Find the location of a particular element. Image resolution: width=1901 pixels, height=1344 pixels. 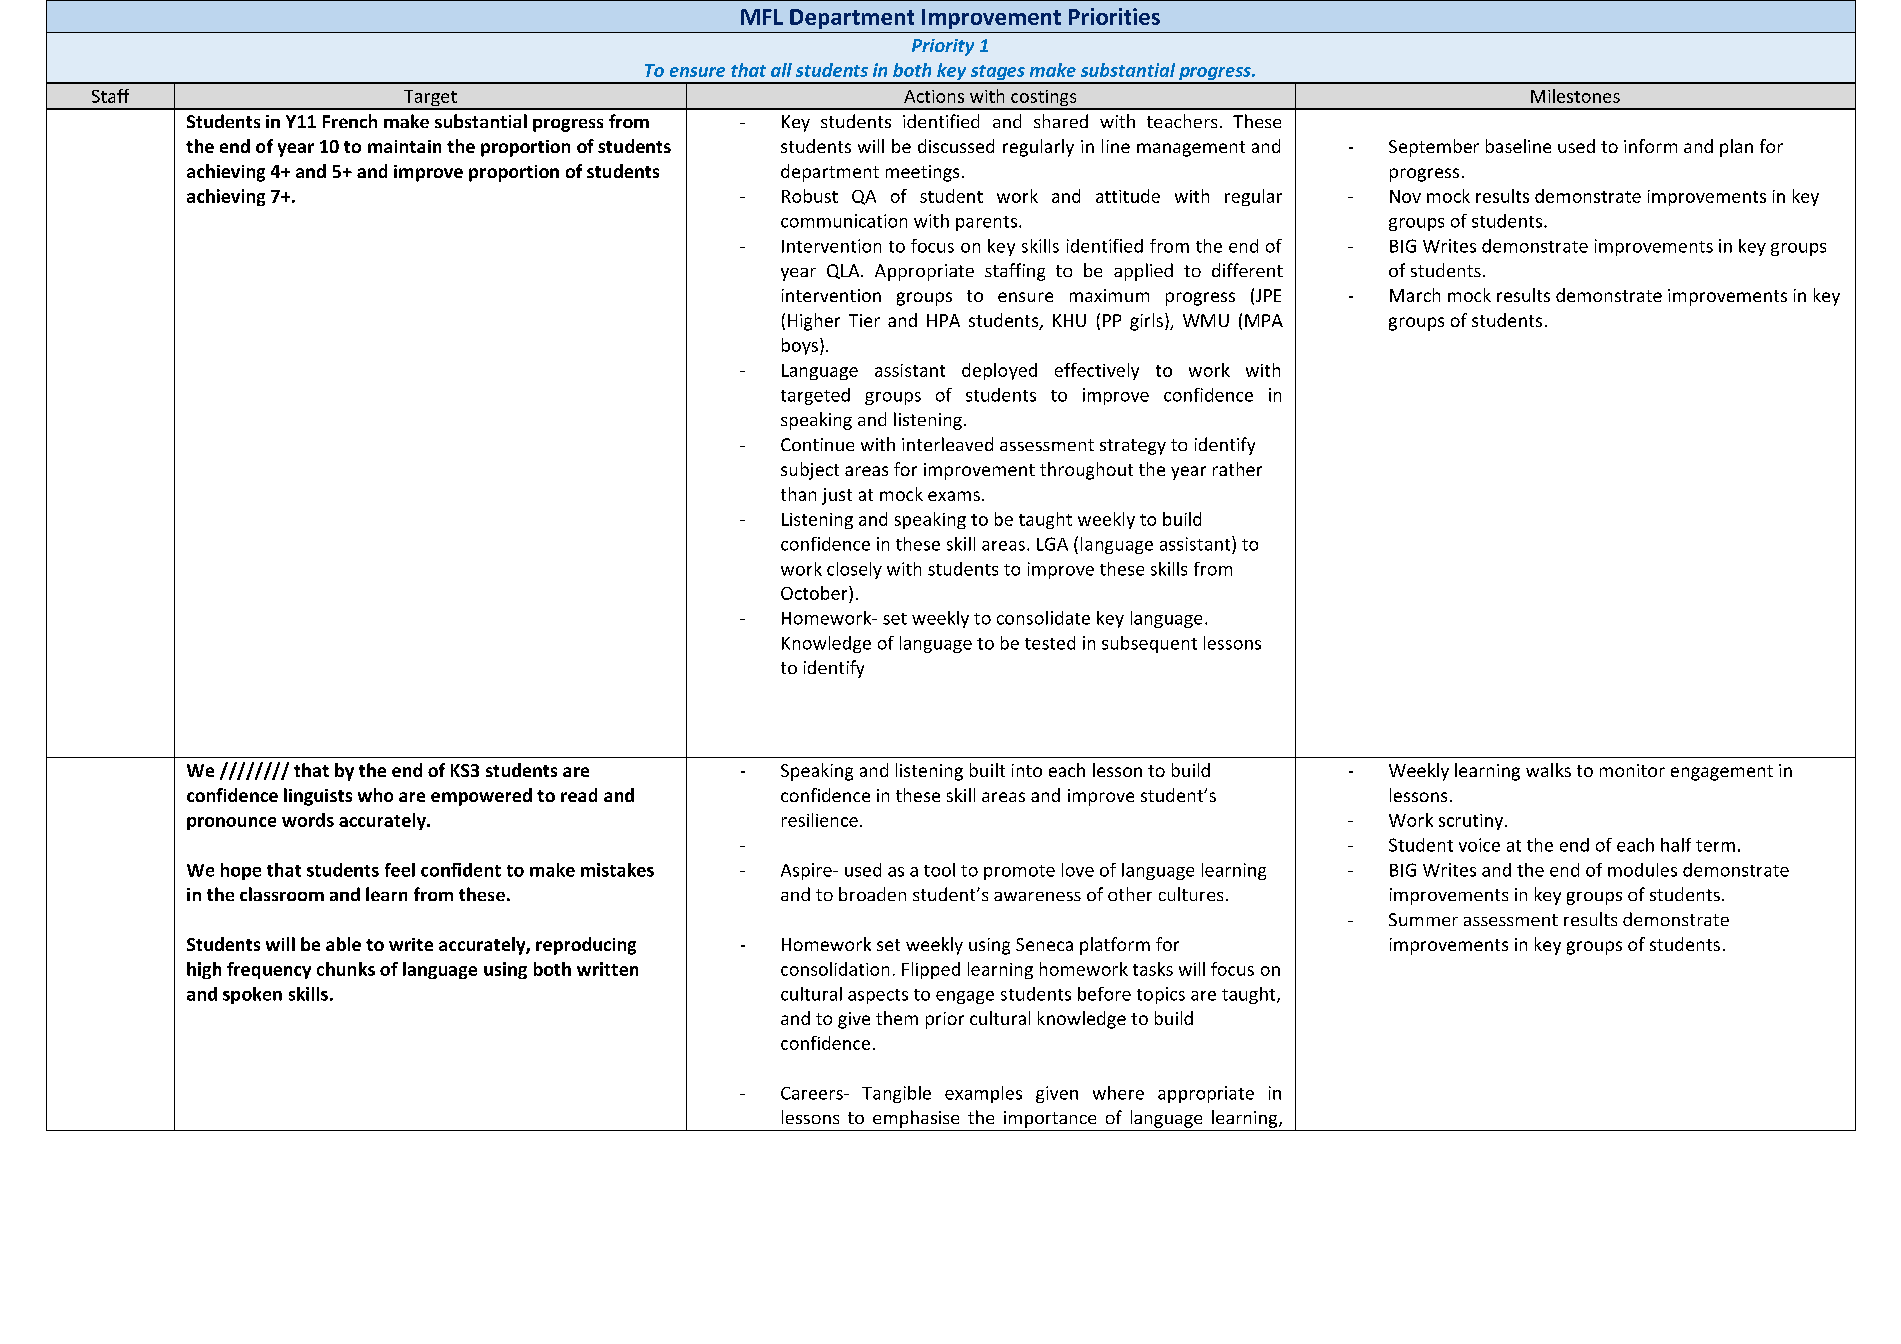

French is located at coordinates (350, 121).
